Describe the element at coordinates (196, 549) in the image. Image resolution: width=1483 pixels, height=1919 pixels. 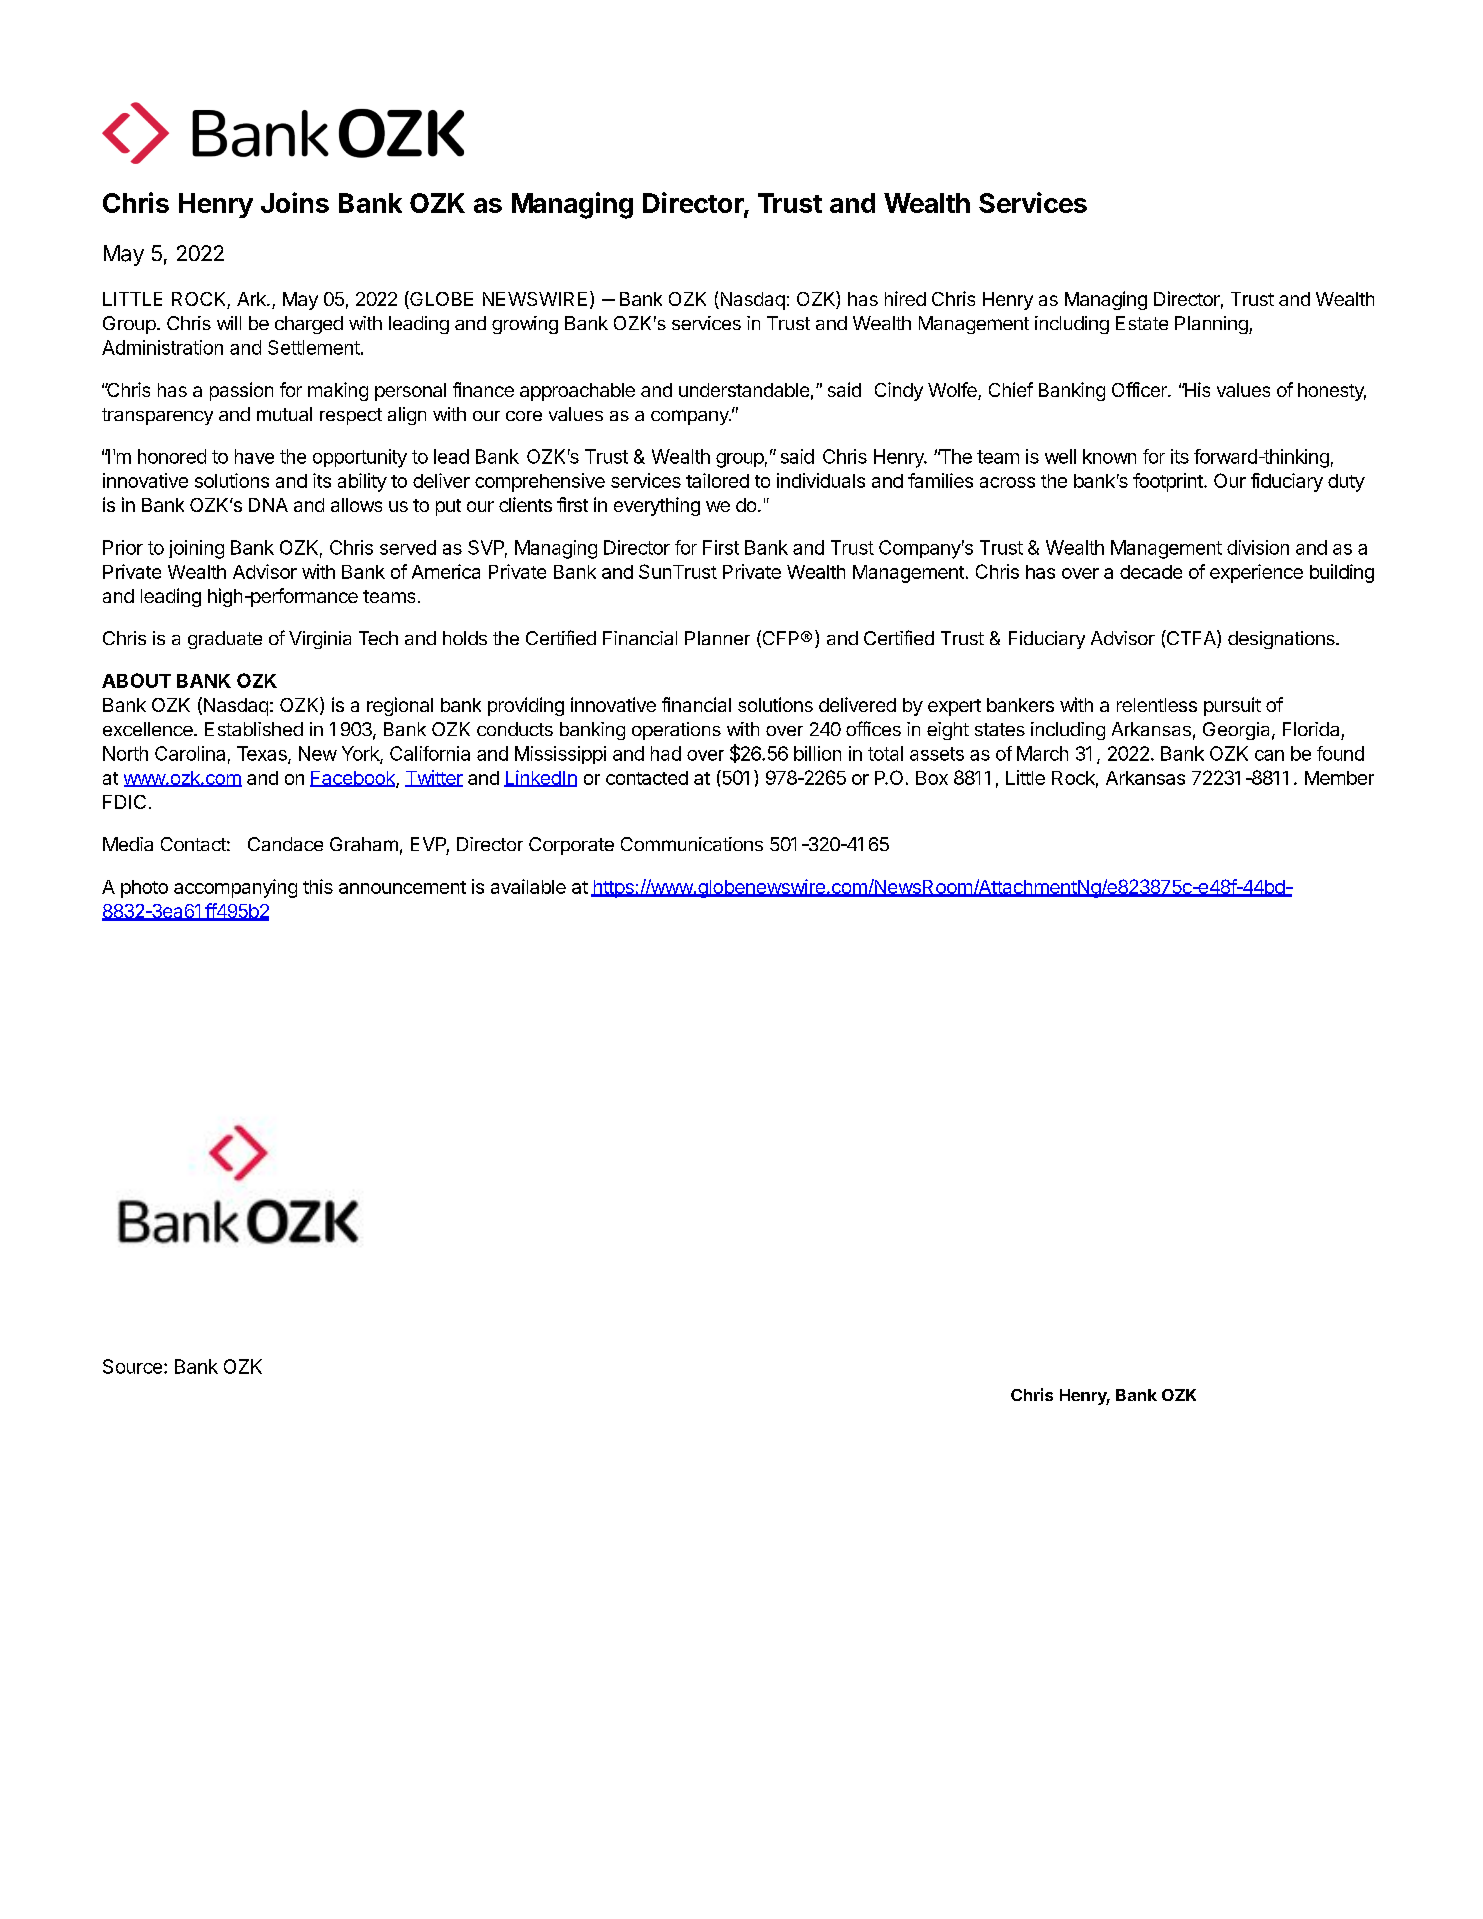
I see `joining` at that location.
